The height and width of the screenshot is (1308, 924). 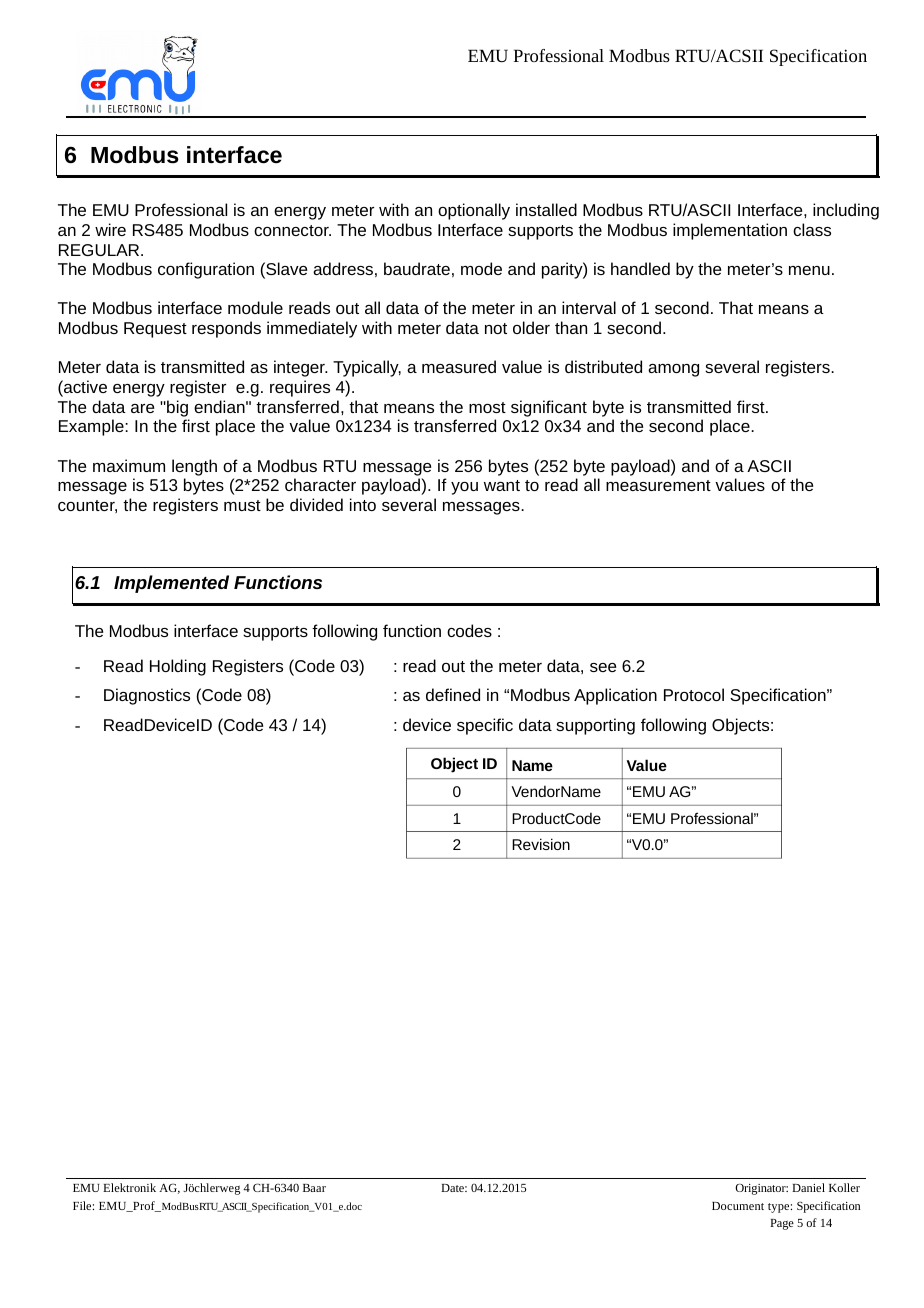 I want to click on you, so click(x=464, y=488).
